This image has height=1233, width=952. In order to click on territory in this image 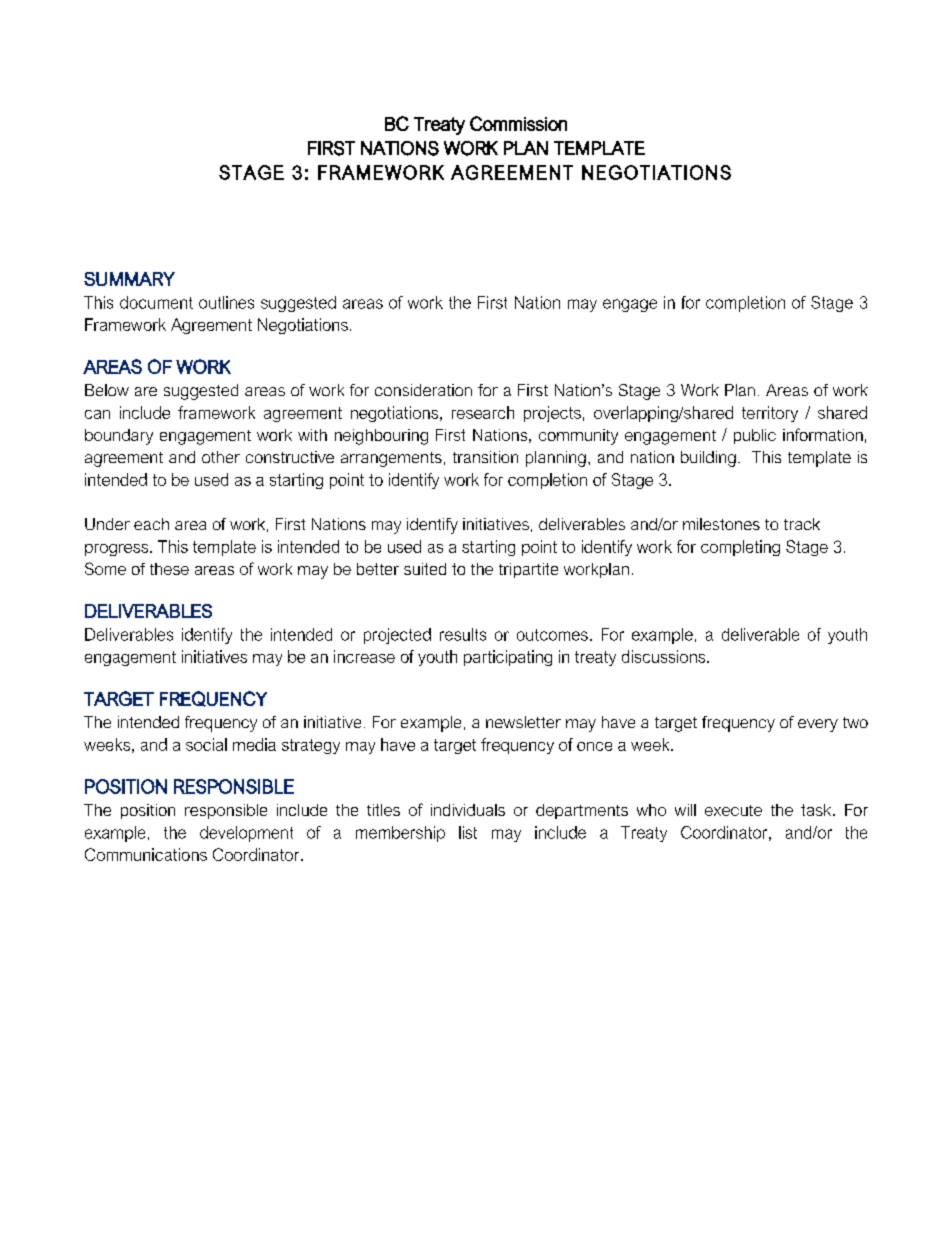, I will do `click(770, 414)`.
